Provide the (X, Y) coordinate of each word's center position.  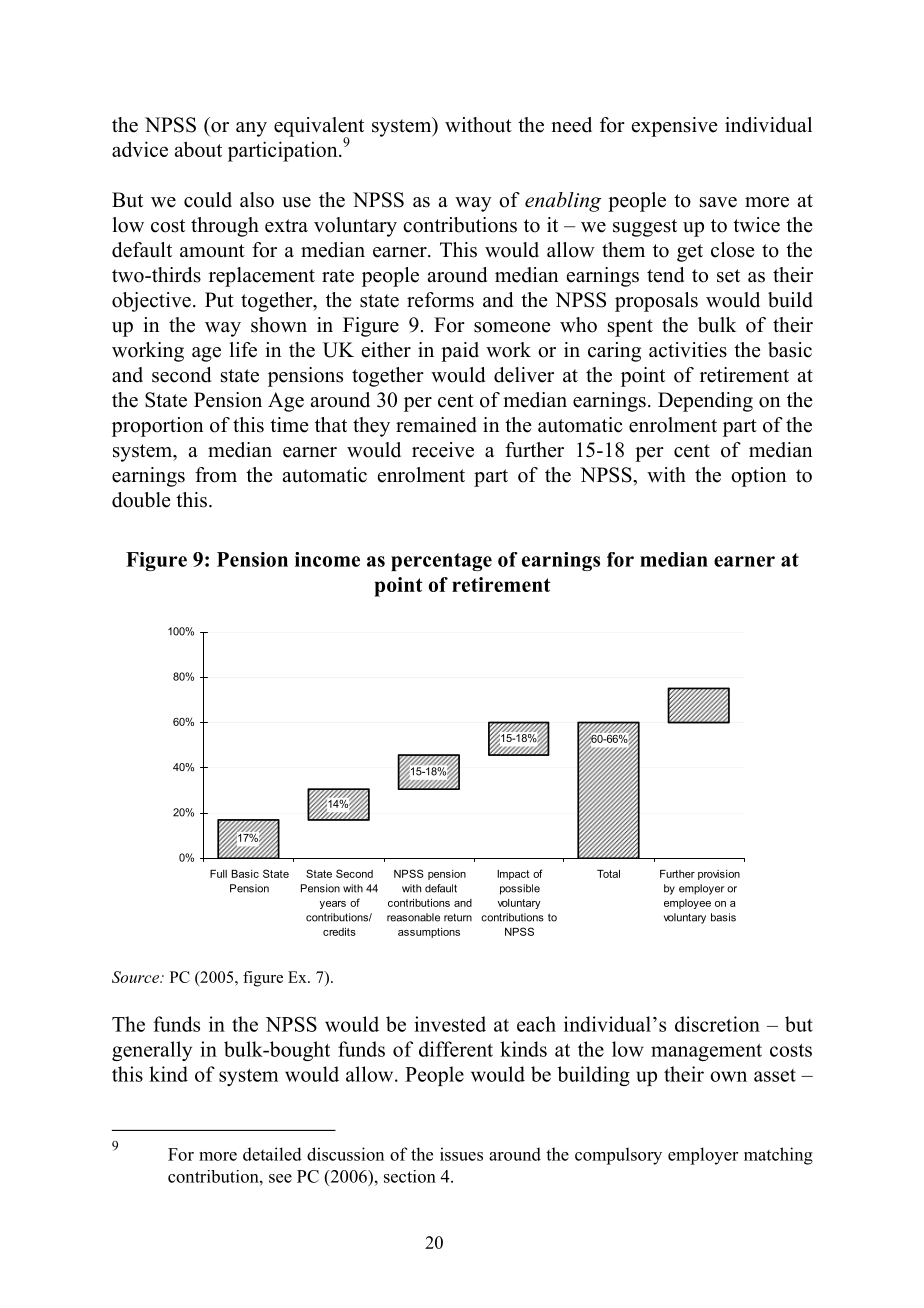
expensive (675, 127)
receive (443, 450)
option (759, 477)
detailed (272, 1154)
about (198, 149)
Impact (513, 875)
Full (218, 874)
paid (460, 352)
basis (723, 917)
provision (719, 875)
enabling (563, 202)
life (243, 350)
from (216, 475)
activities (688, 350)
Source (136, 977)
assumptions (429, 933)
